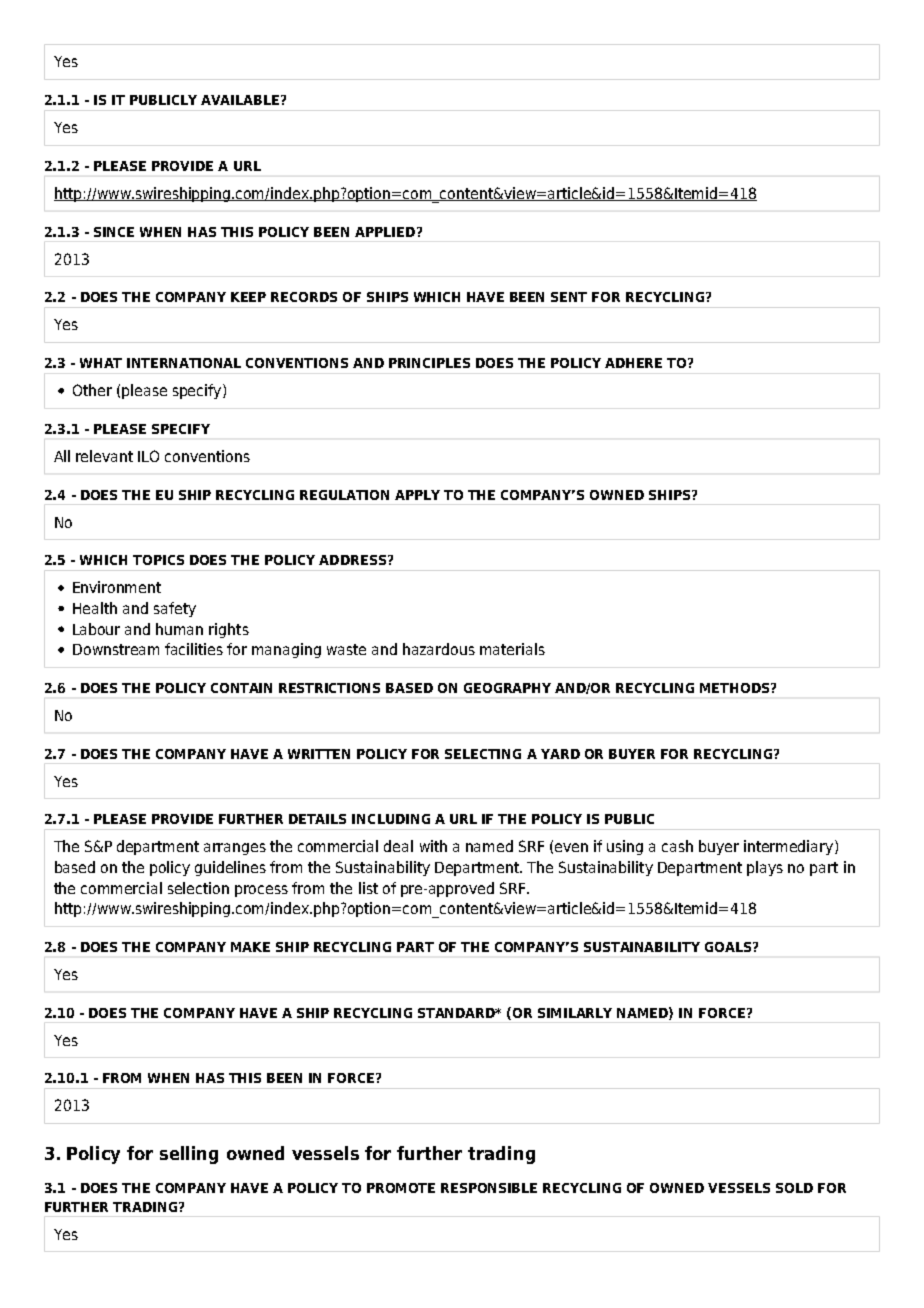  Describe the element at coordinates (235, 849) in the screenshot. I see `arranges` at that location.
